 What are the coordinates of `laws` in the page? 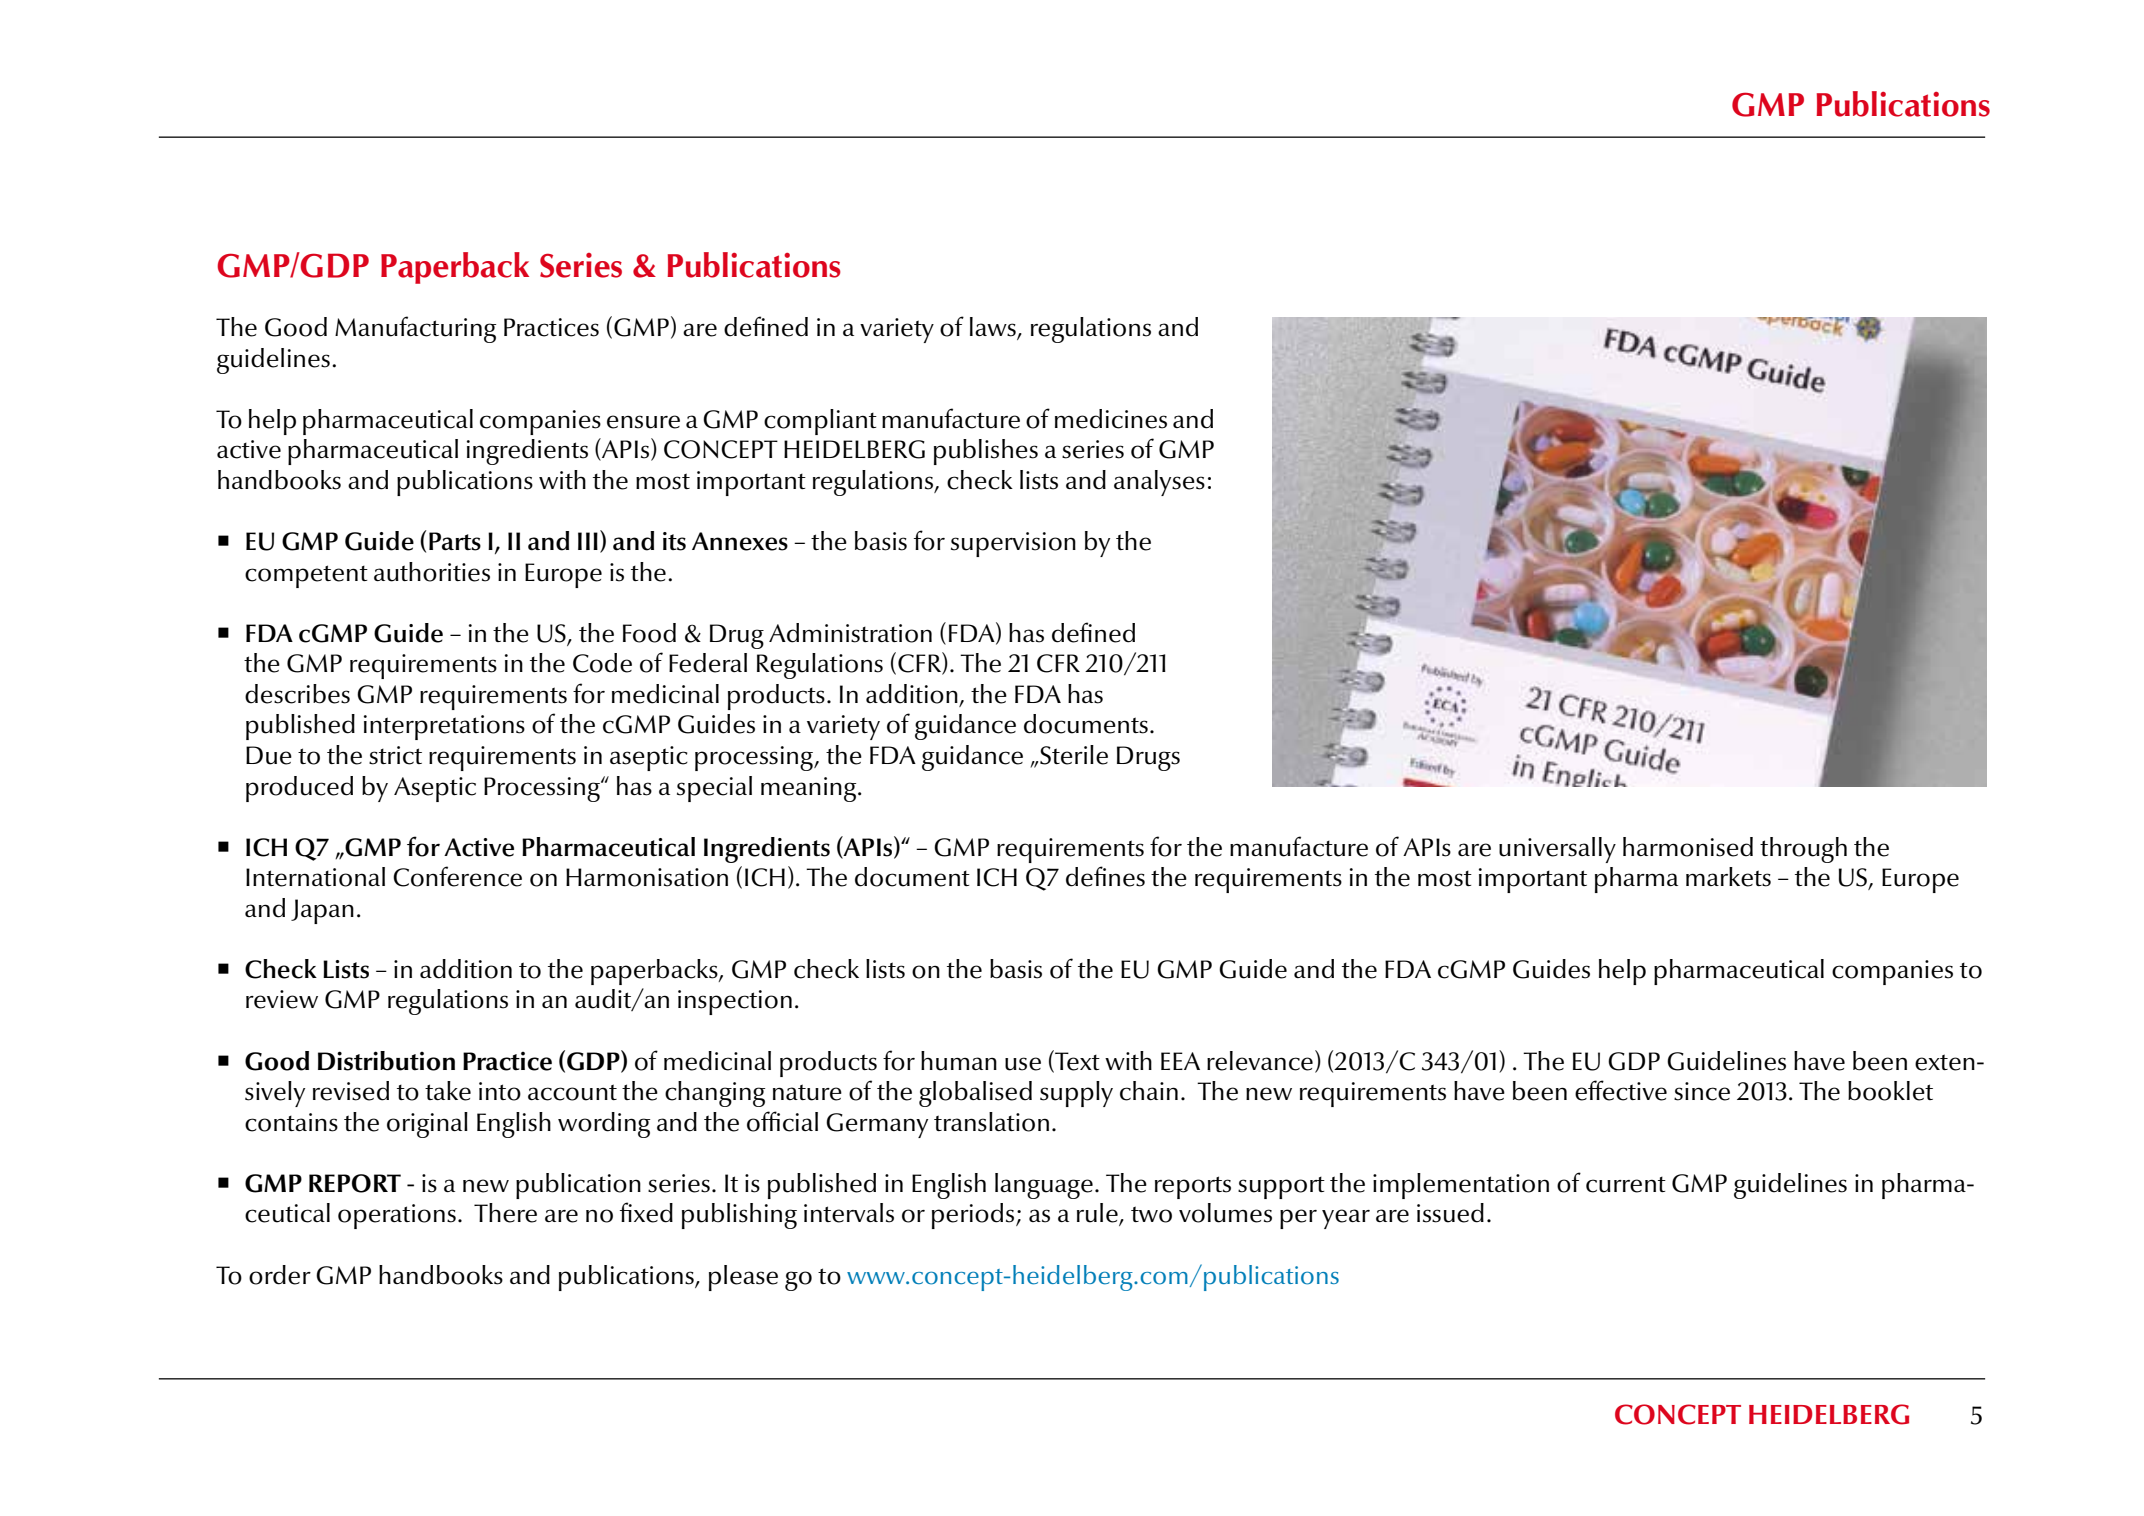 It's located at (994, 328).
